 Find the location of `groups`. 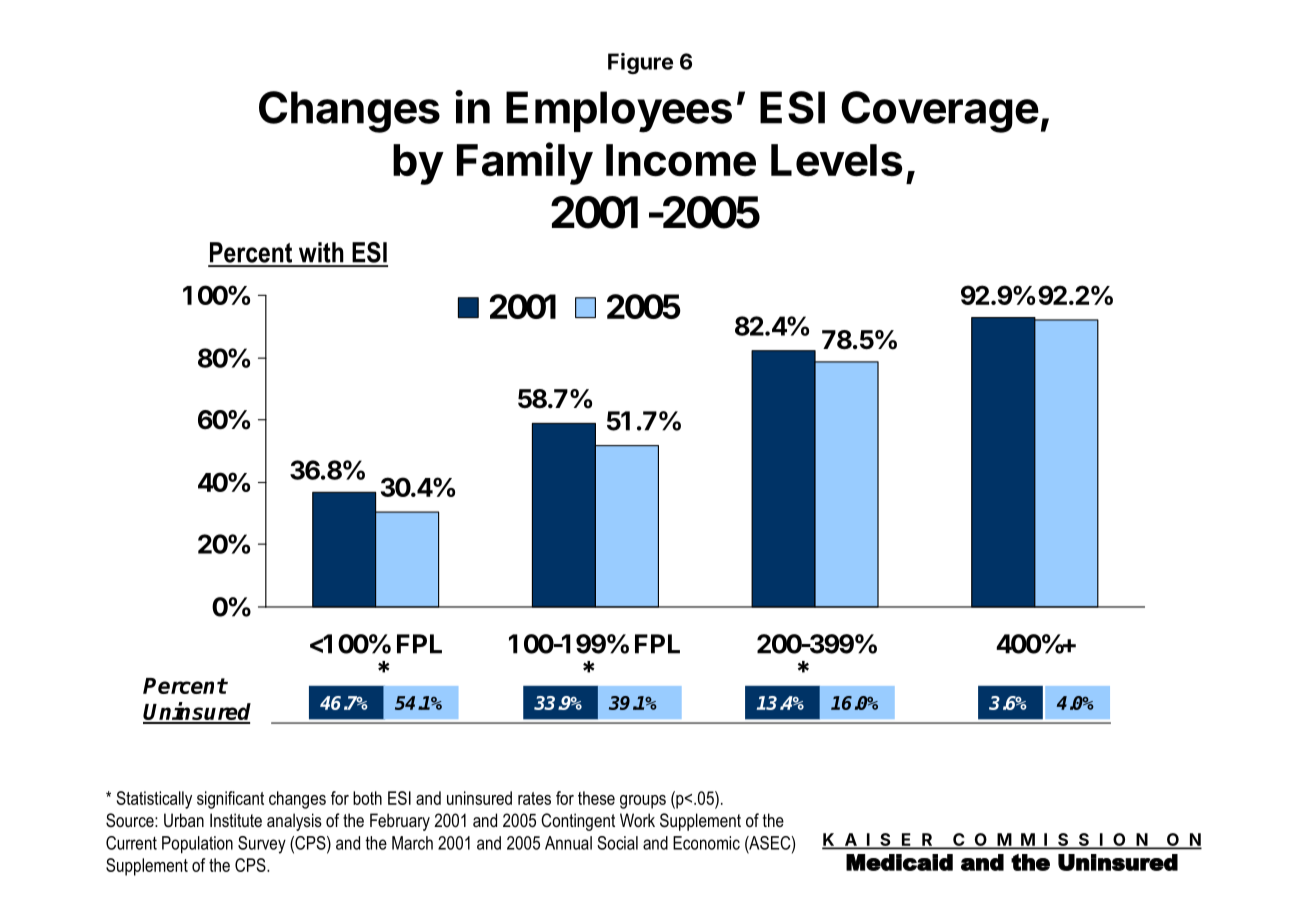

groups is located at coordinates (643, 802).
